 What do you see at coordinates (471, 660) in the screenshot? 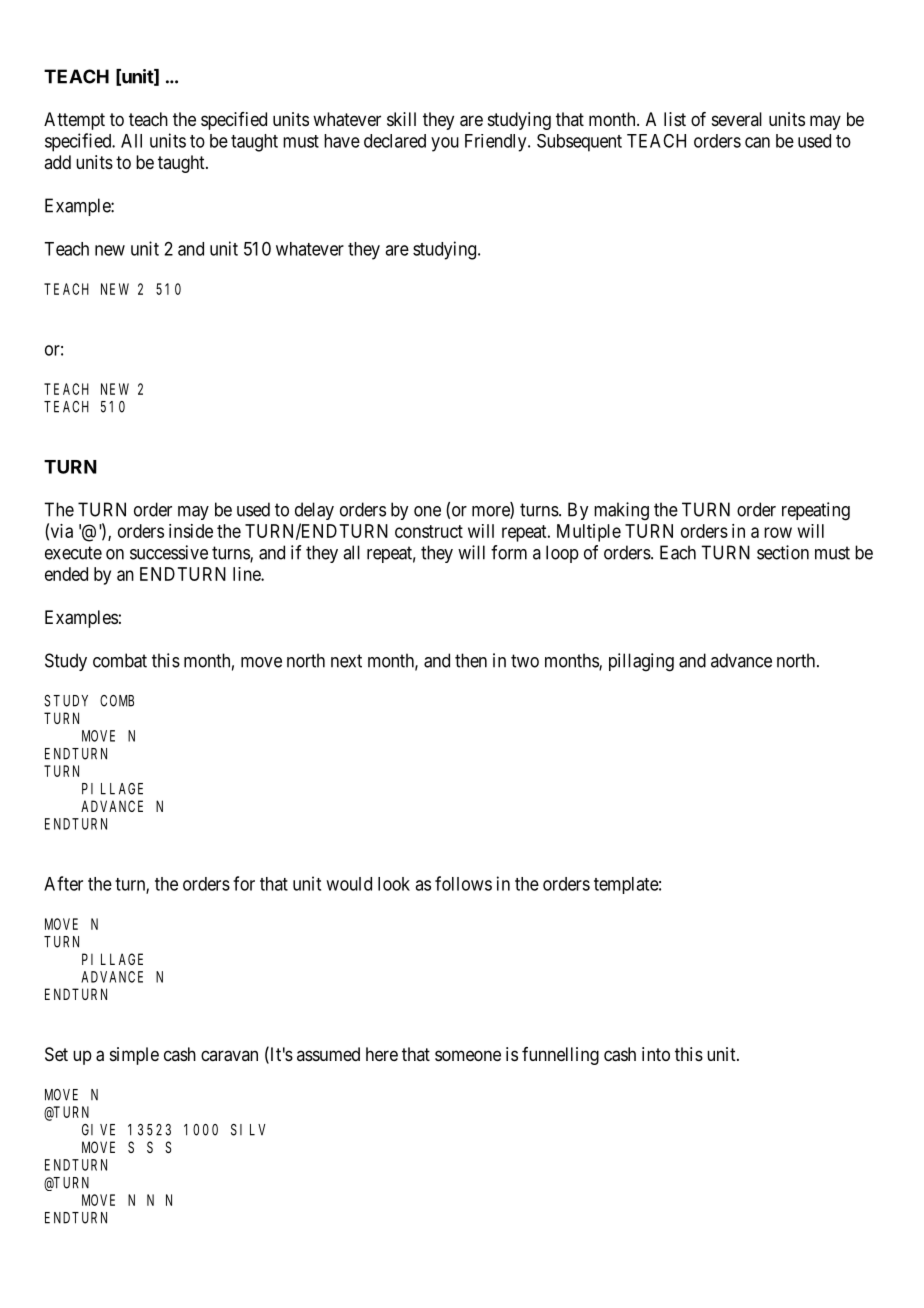
I see `then` at bounding box center [471, 660].
